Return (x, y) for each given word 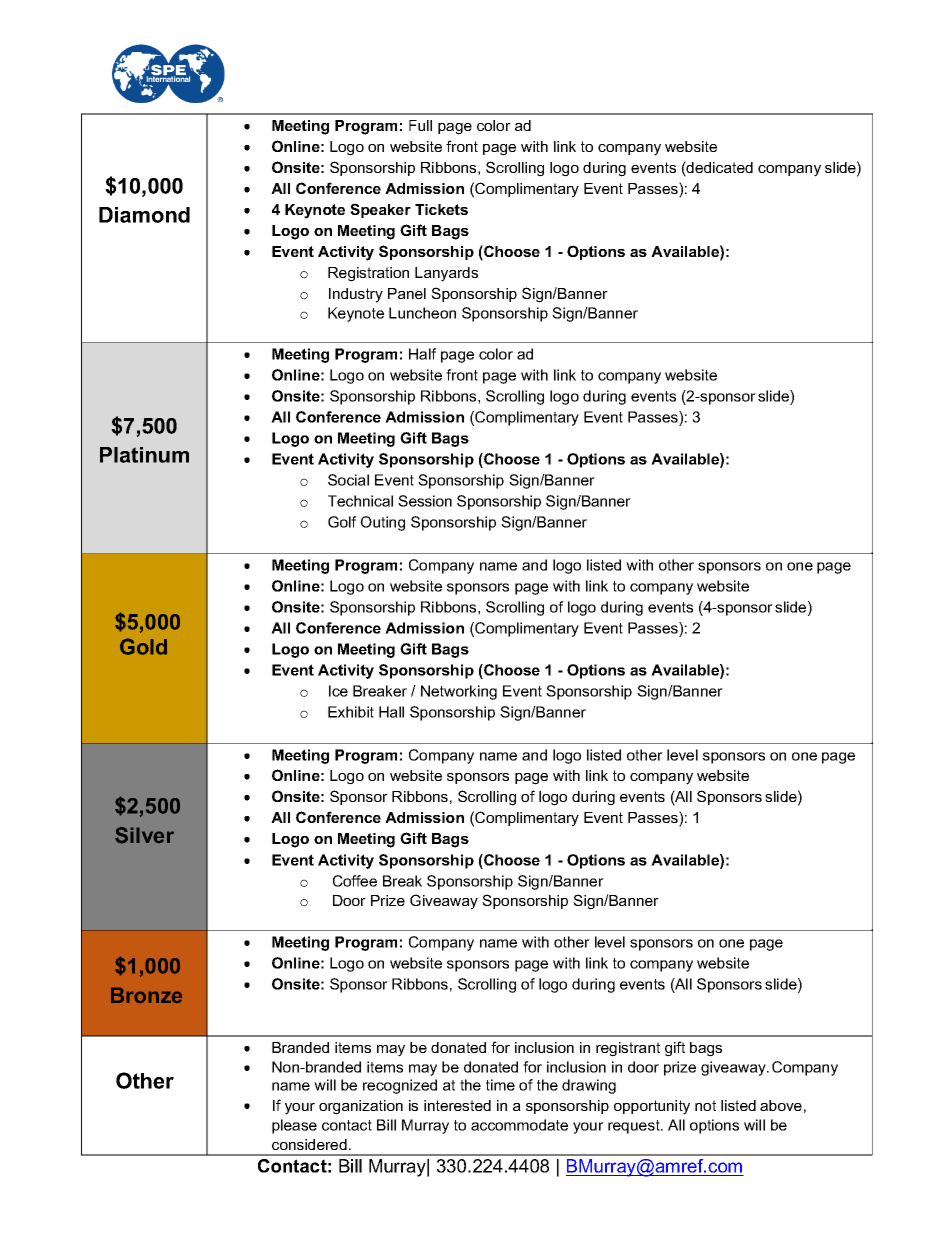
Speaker (380, 210)
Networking (459, 692)
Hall (391, 712)
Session (425, 501)
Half (423, 354)
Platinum (144, 455)
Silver (144, 835)
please (294, 1126)
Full (420, 125)
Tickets (441, 209)
